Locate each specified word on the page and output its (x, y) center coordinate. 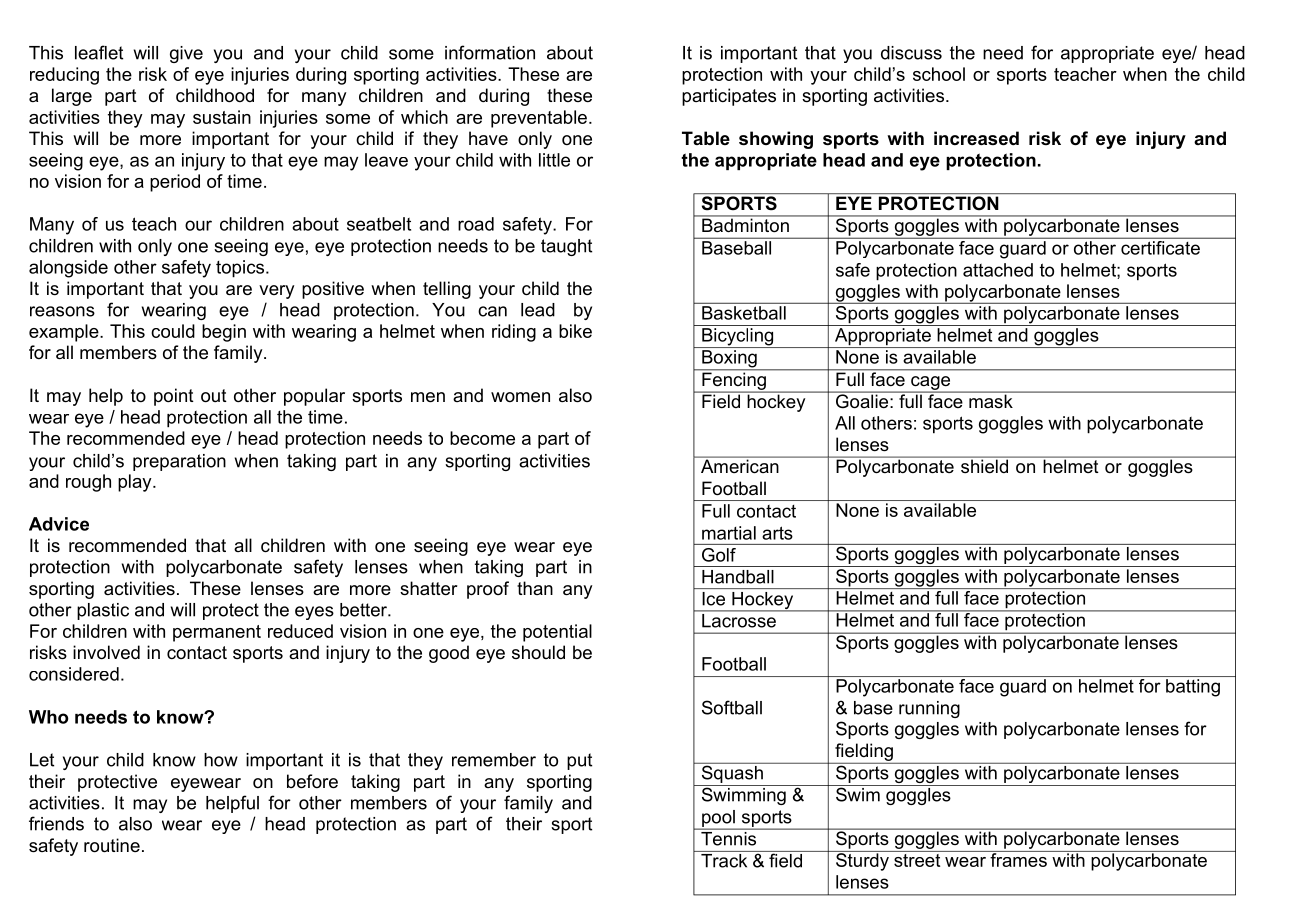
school (939, 74)
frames (1018, 859)
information (490, 52)
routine (112, 845)
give (186, 54)
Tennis (729, 837)
